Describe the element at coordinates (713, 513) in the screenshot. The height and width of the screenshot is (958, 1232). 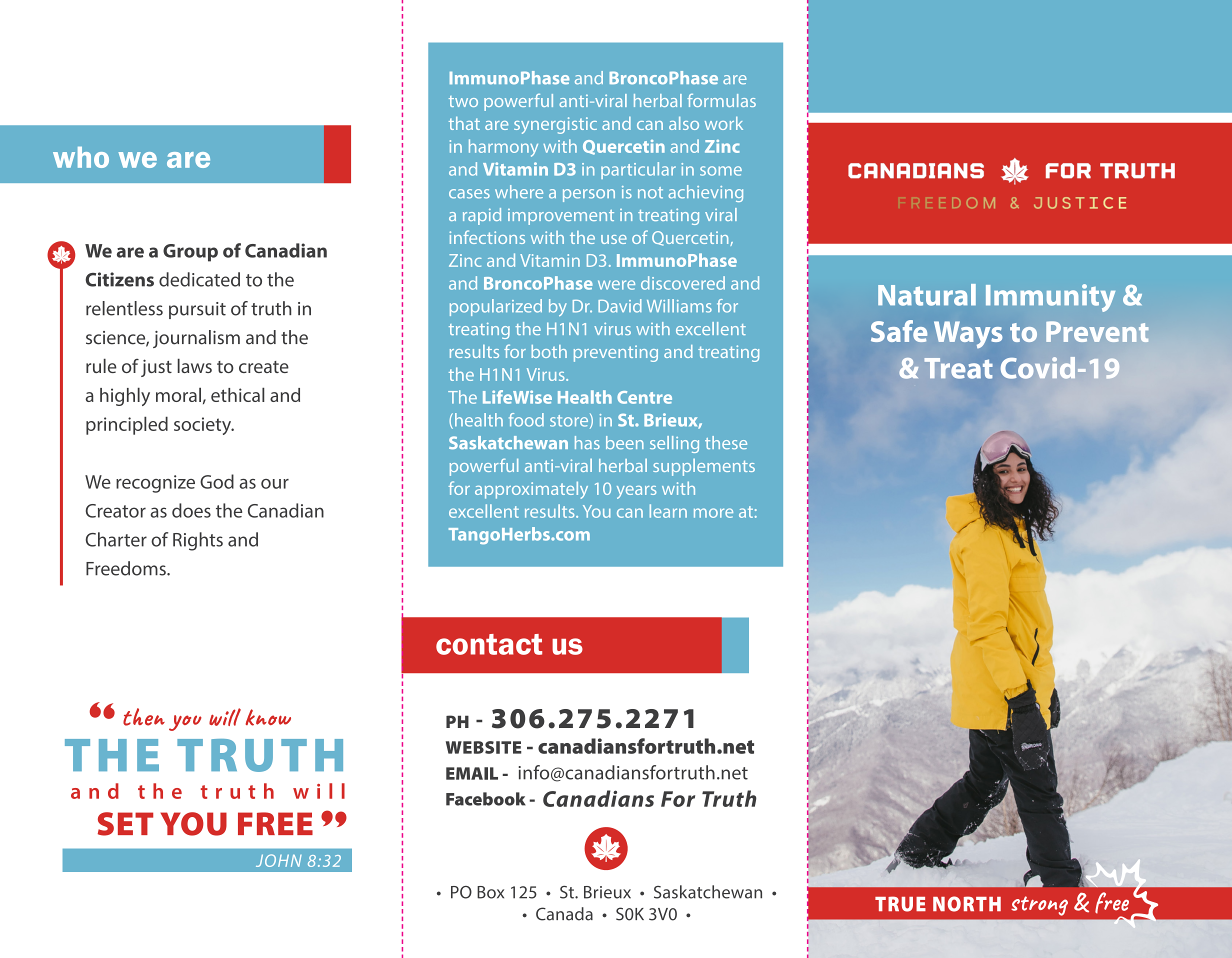
I see `more` at that location.
